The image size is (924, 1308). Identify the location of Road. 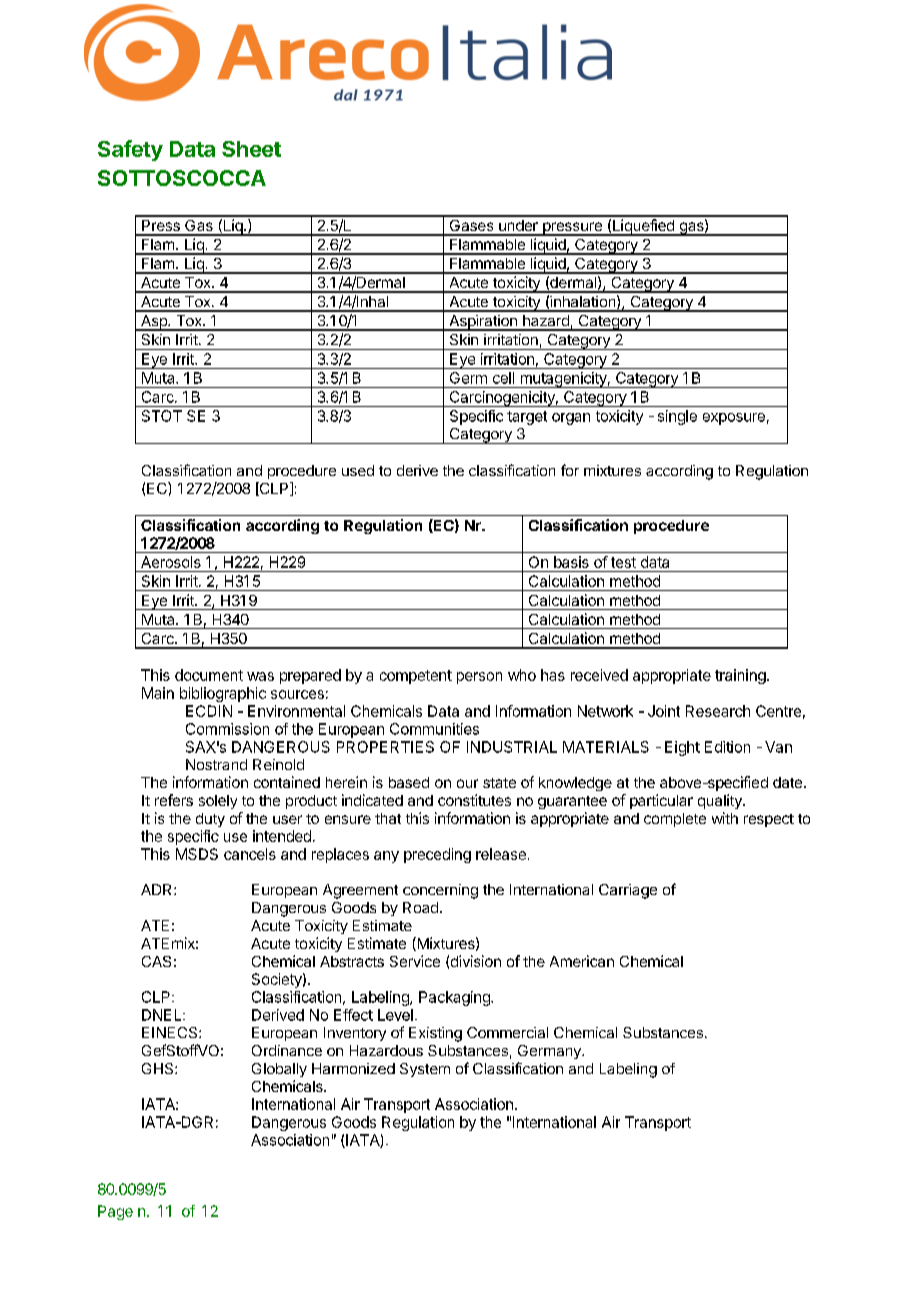
(420, 907).
